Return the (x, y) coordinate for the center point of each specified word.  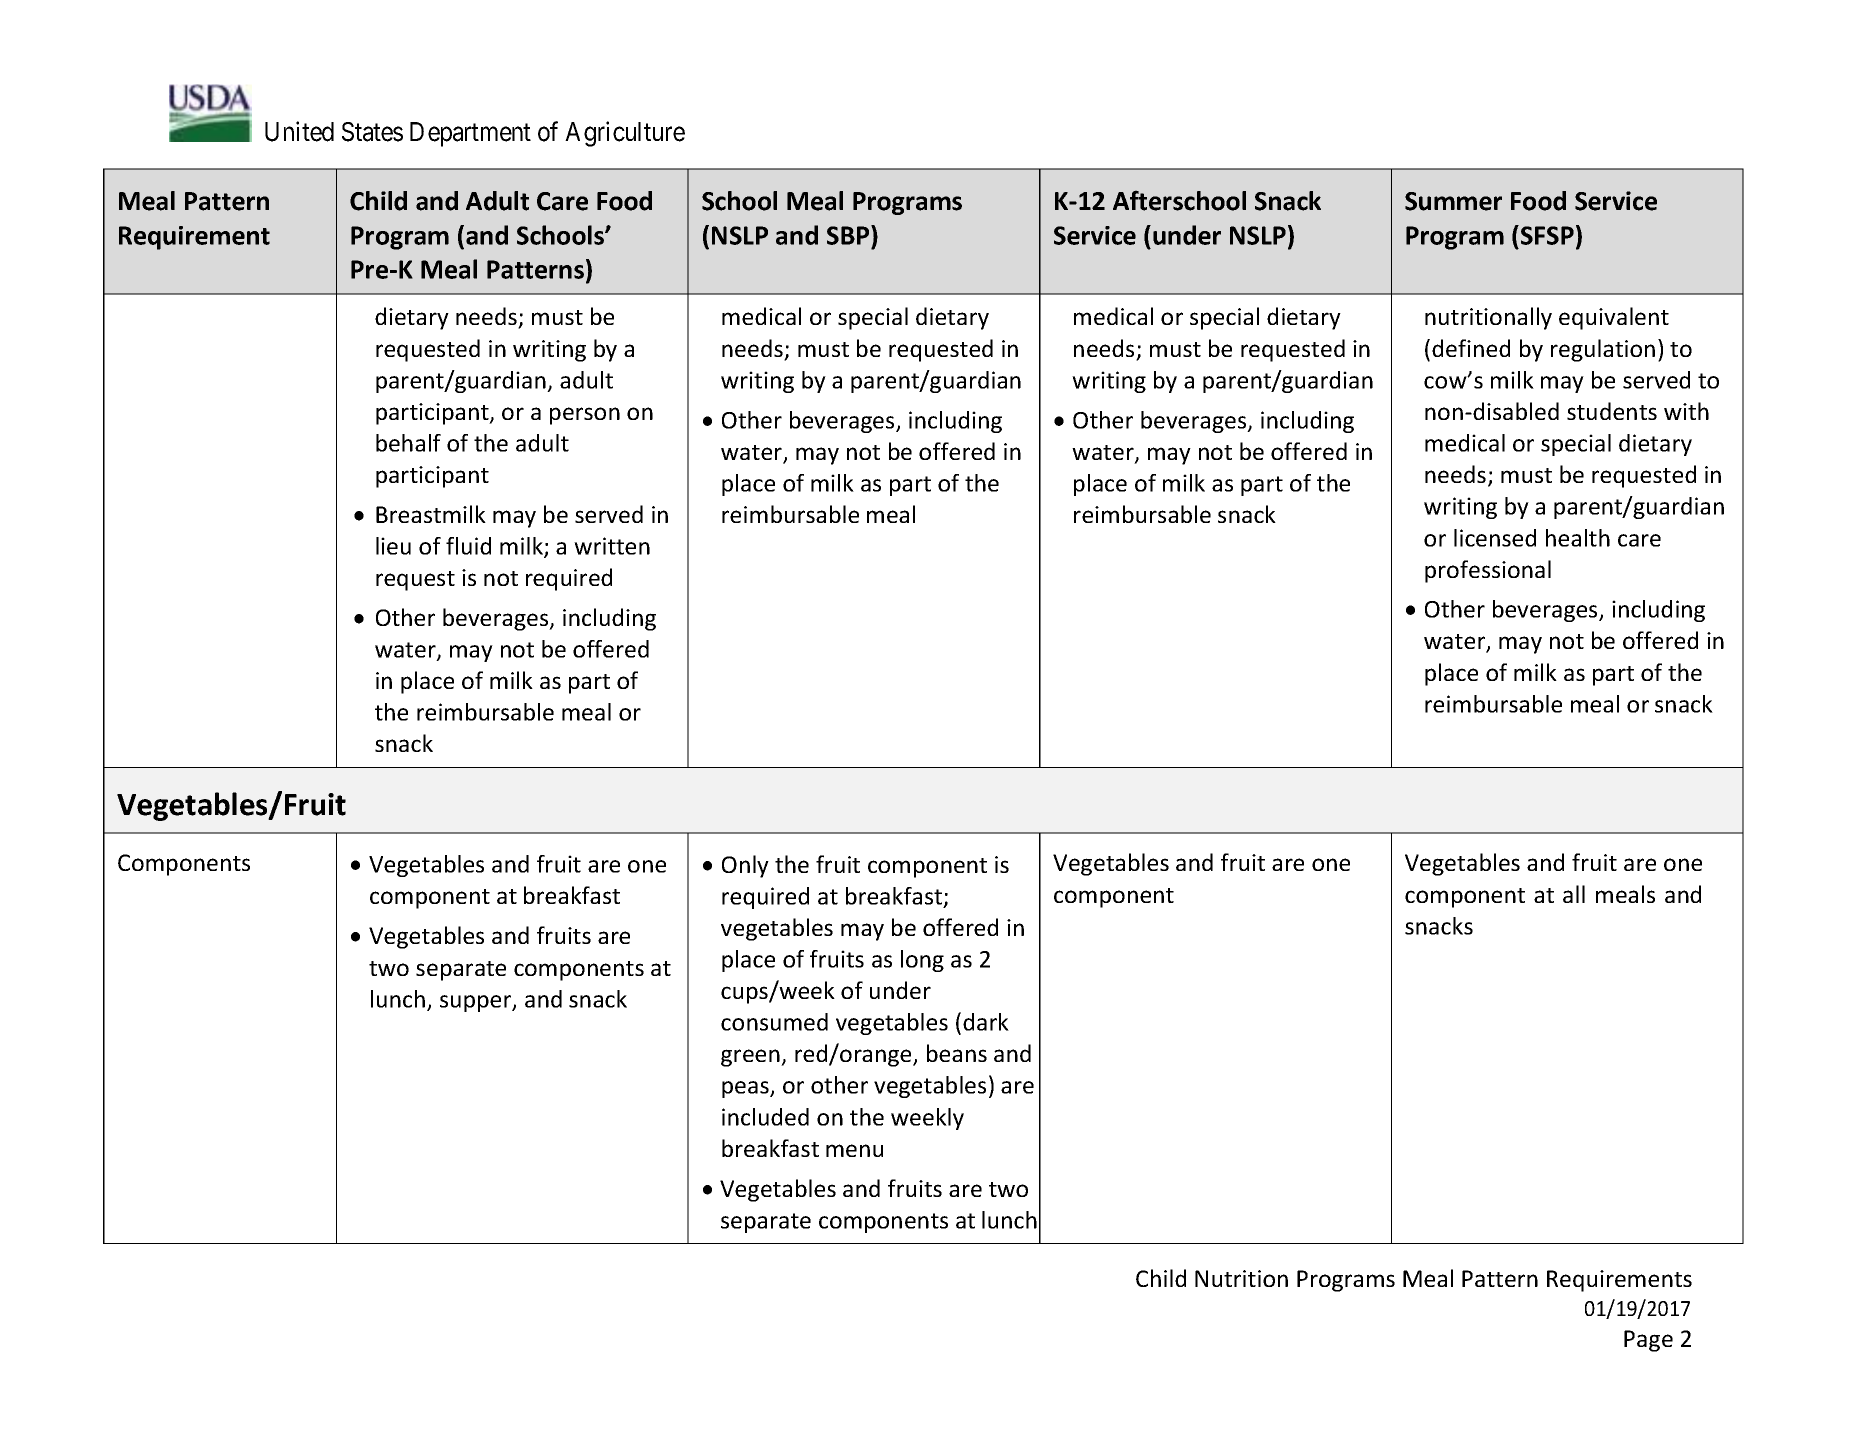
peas (746, 1089)
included (765, 1117)
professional (1488, 571)
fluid (468, 546)
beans (957, 1053)
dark (986, 1022)
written (612, 546)
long (922, 961)
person (585, 416)
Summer (1453, 201)
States (372, 132)
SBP (849, 235)
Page (1648, 1341)
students (1612, 411)
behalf (408, 443)
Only (745, 866)
